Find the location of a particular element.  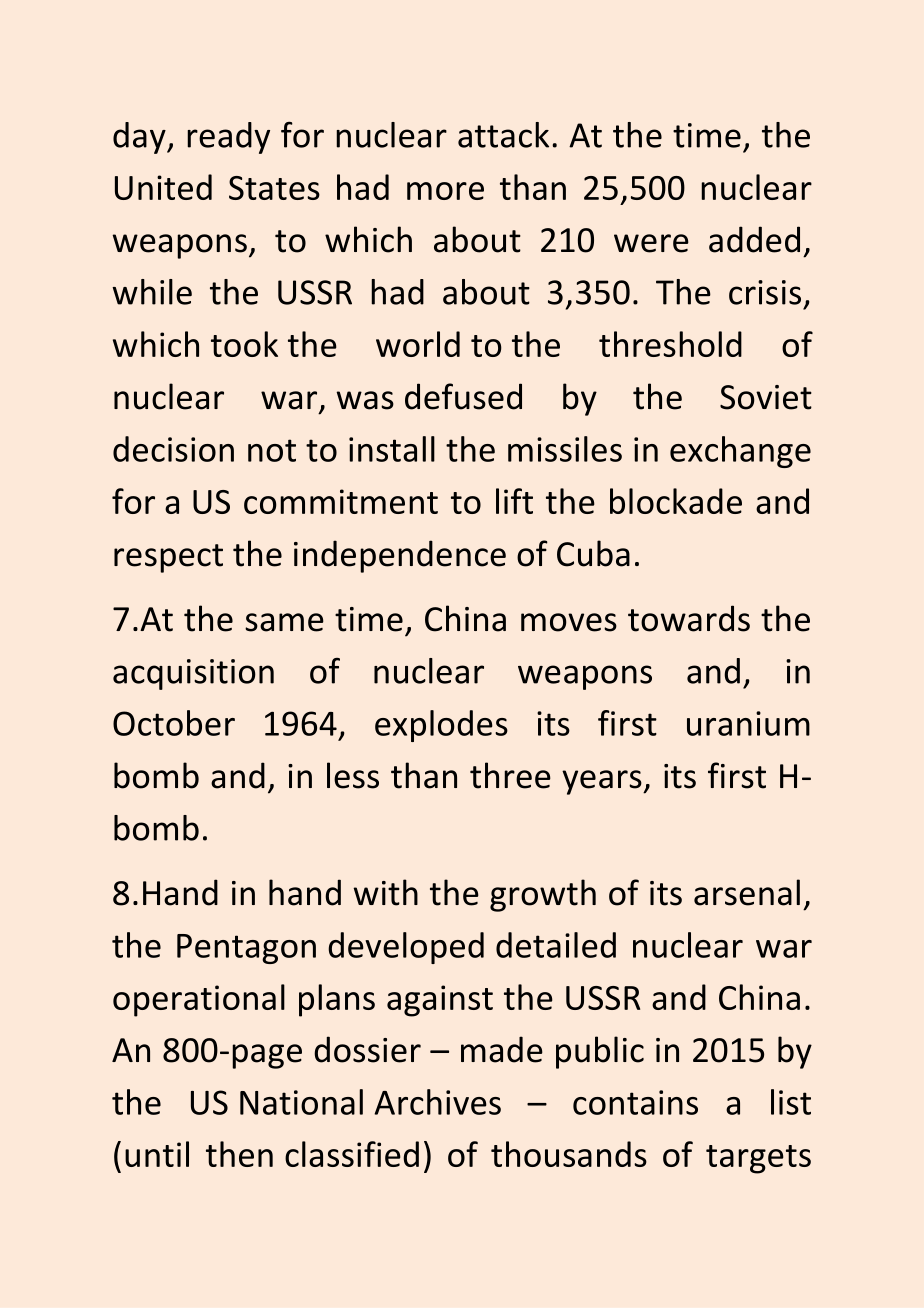

ready is located at coordinates (228, 138).
